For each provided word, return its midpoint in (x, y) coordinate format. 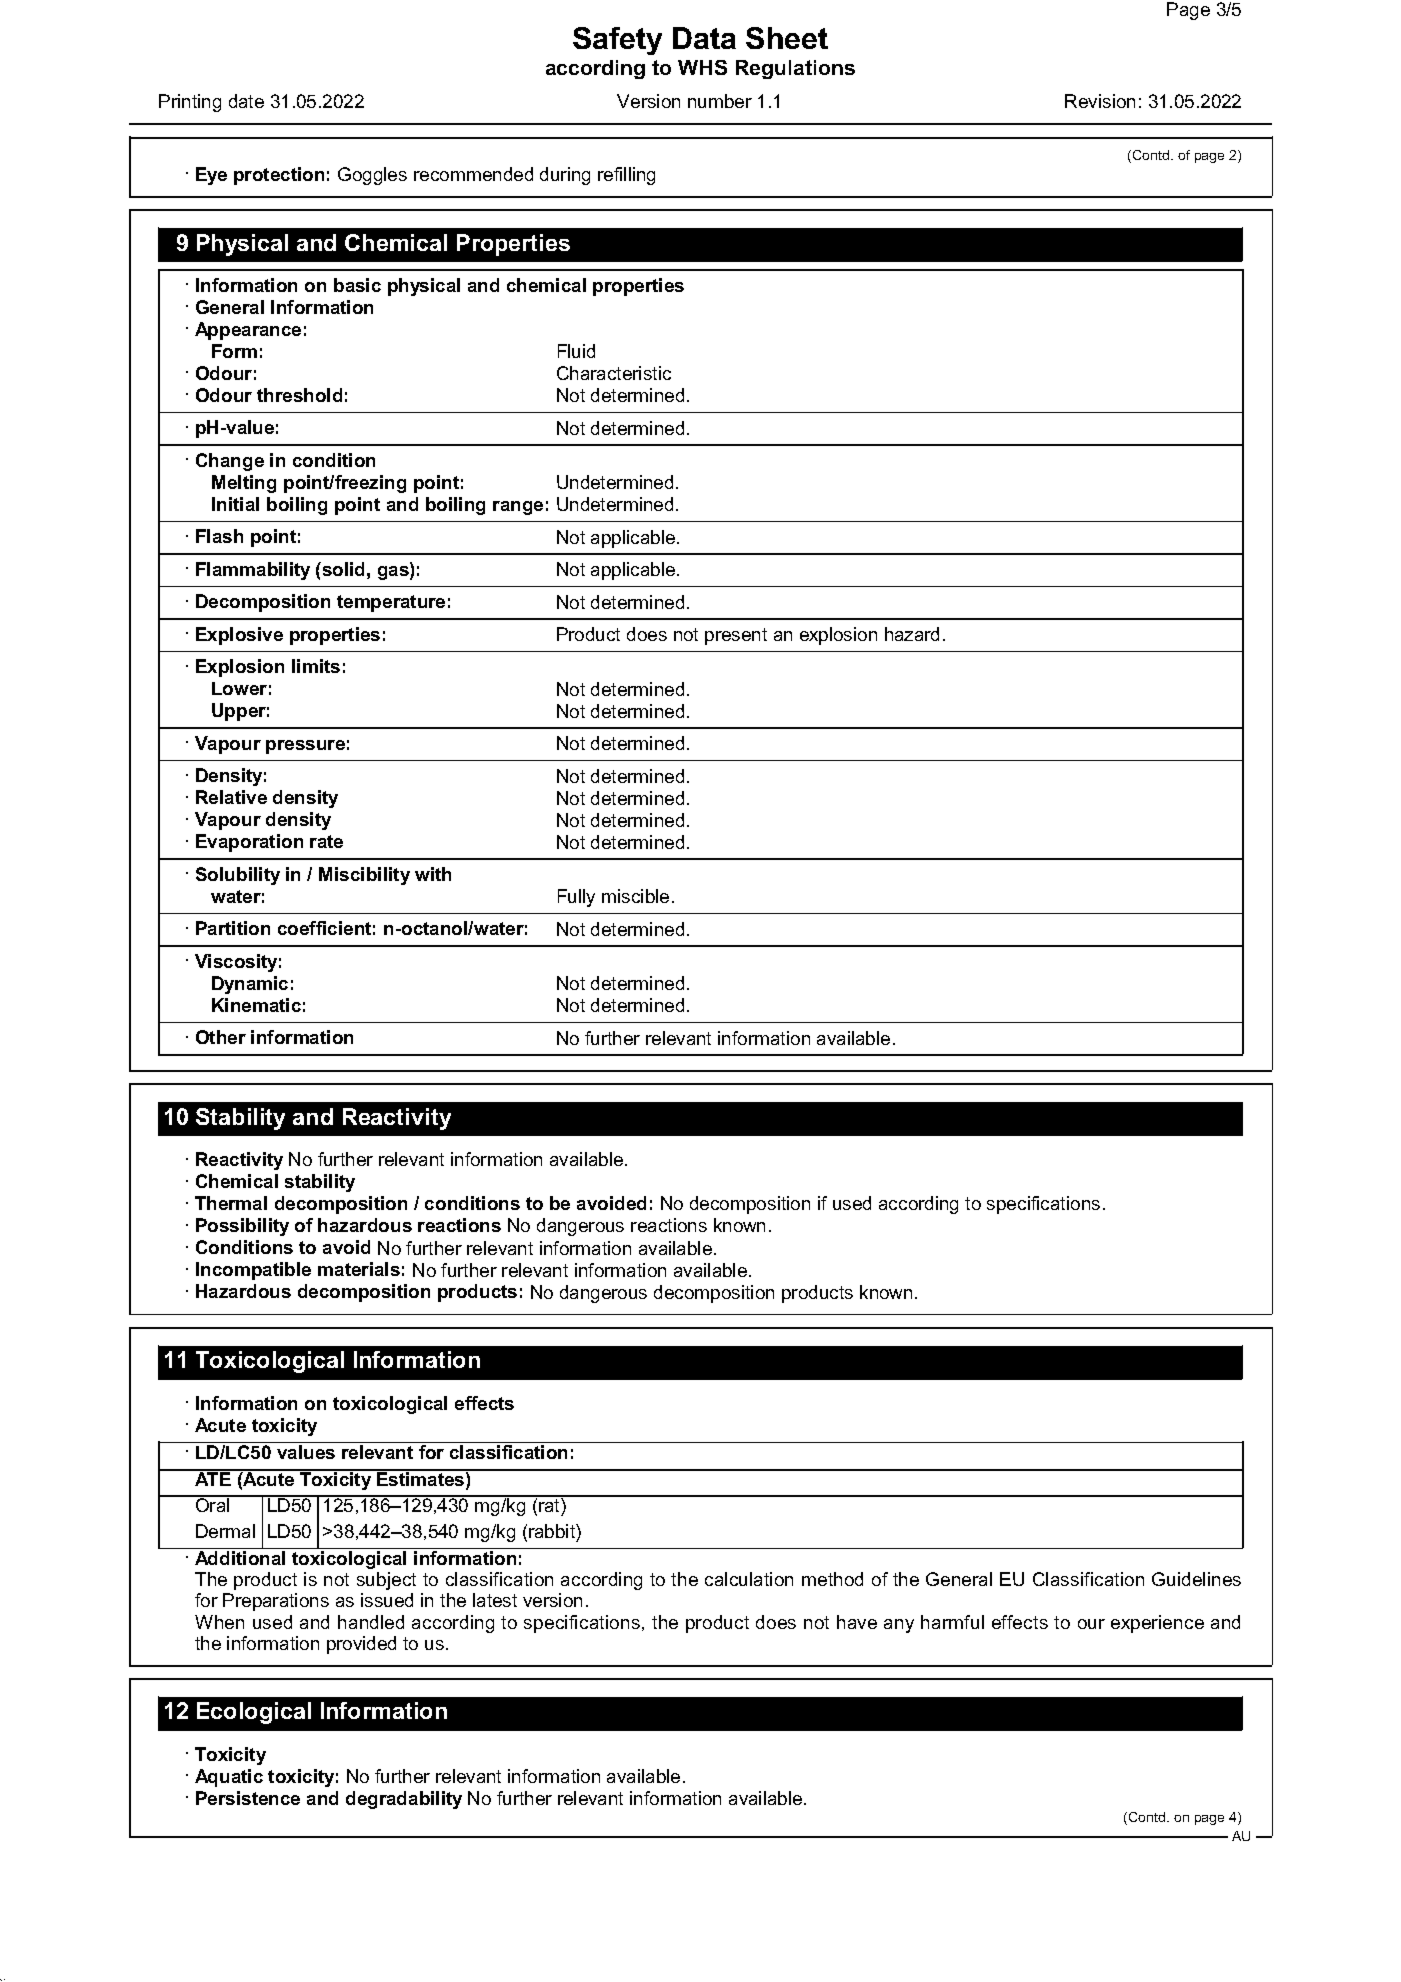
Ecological (254, 1713)
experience (1157, 1624)
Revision (1100, 101)
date (246, 101)
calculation (749, 1579)
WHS (702, 67)
